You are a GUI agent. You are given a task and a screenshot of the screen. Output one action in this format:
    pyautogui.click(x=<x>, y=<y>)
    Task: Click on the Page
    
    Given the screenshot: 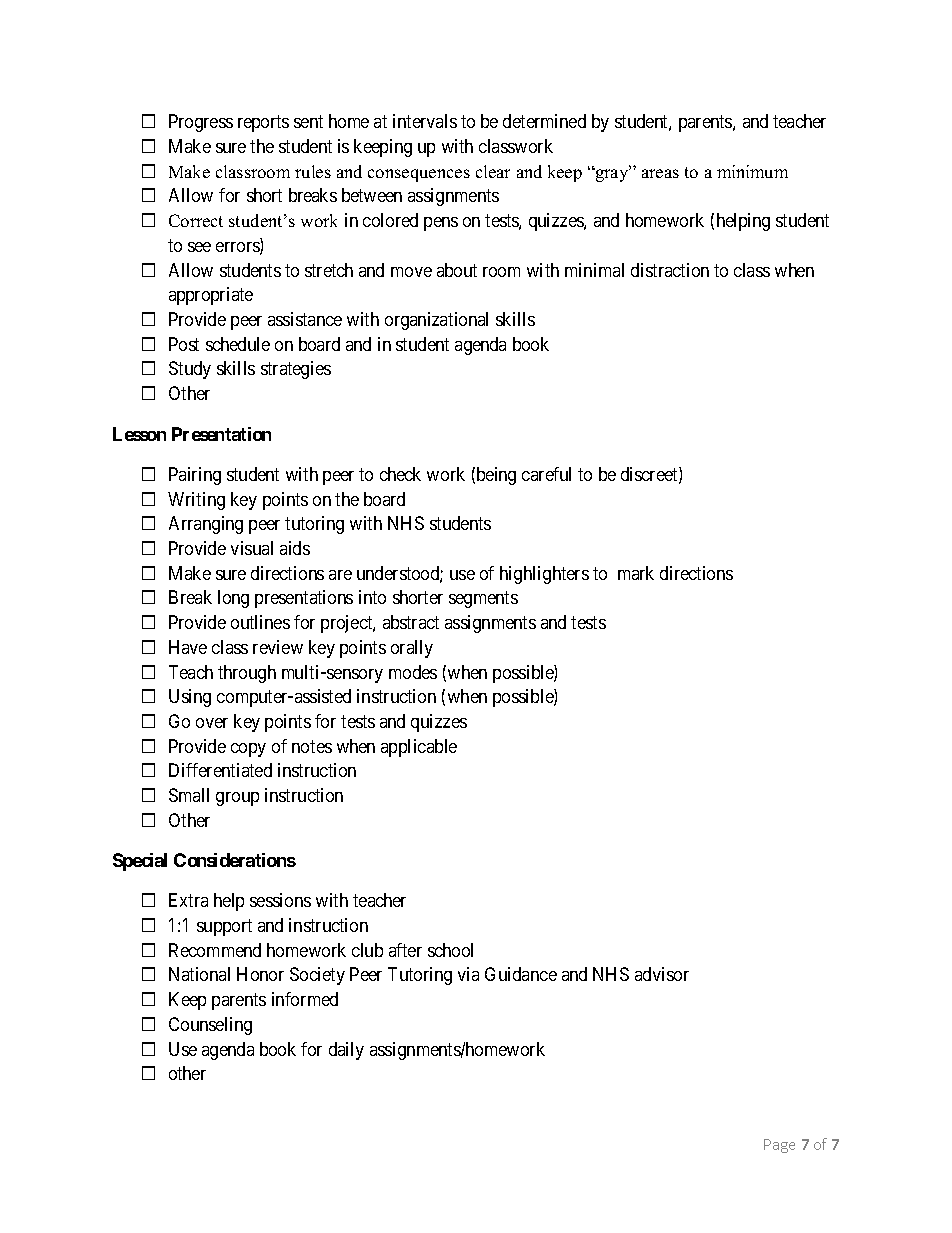 What is the action you would take?
    pyautogui.click(x=779, y=1146)
